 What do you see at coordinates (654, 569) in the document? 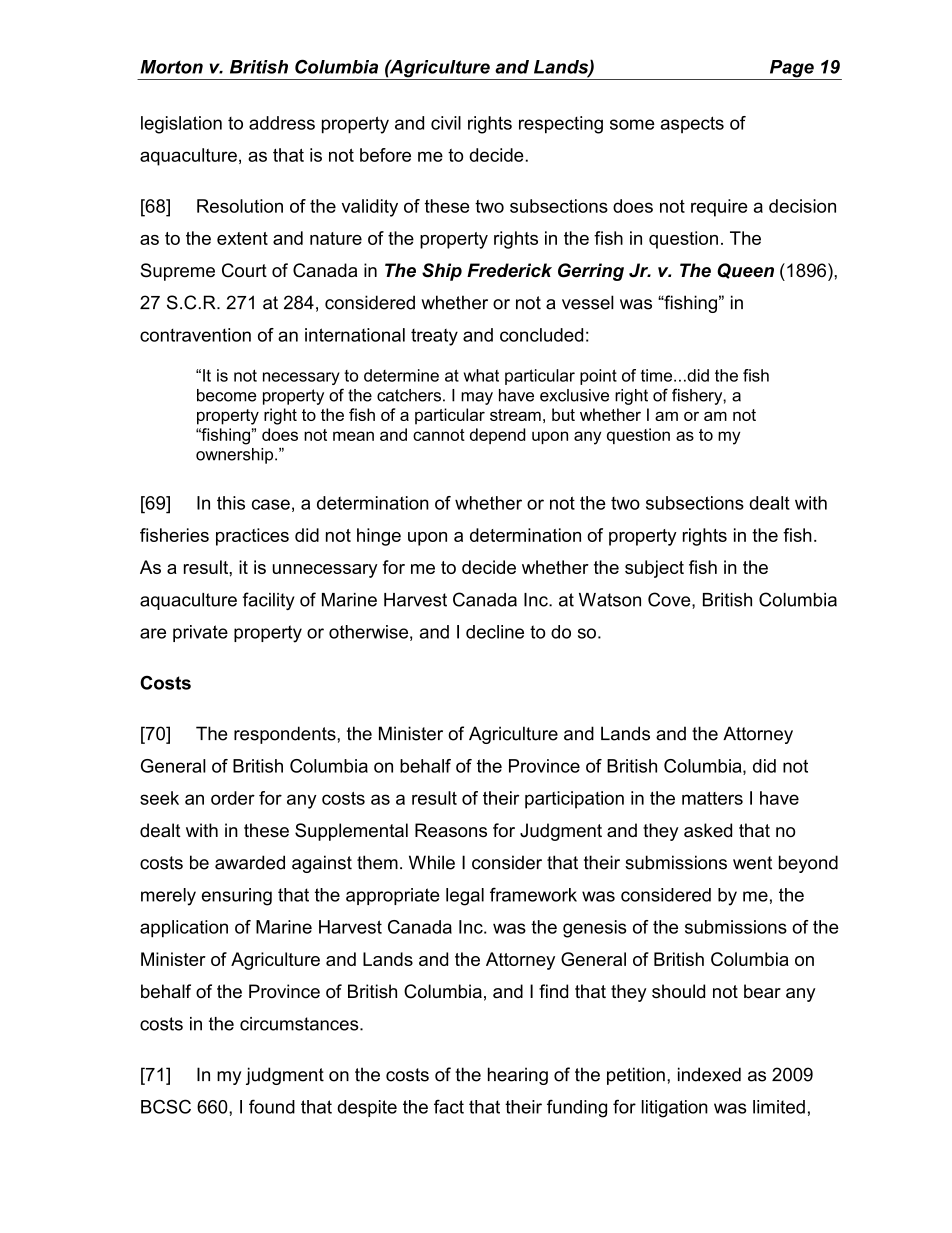
I see `subject` at bounding box center [654, 569].
